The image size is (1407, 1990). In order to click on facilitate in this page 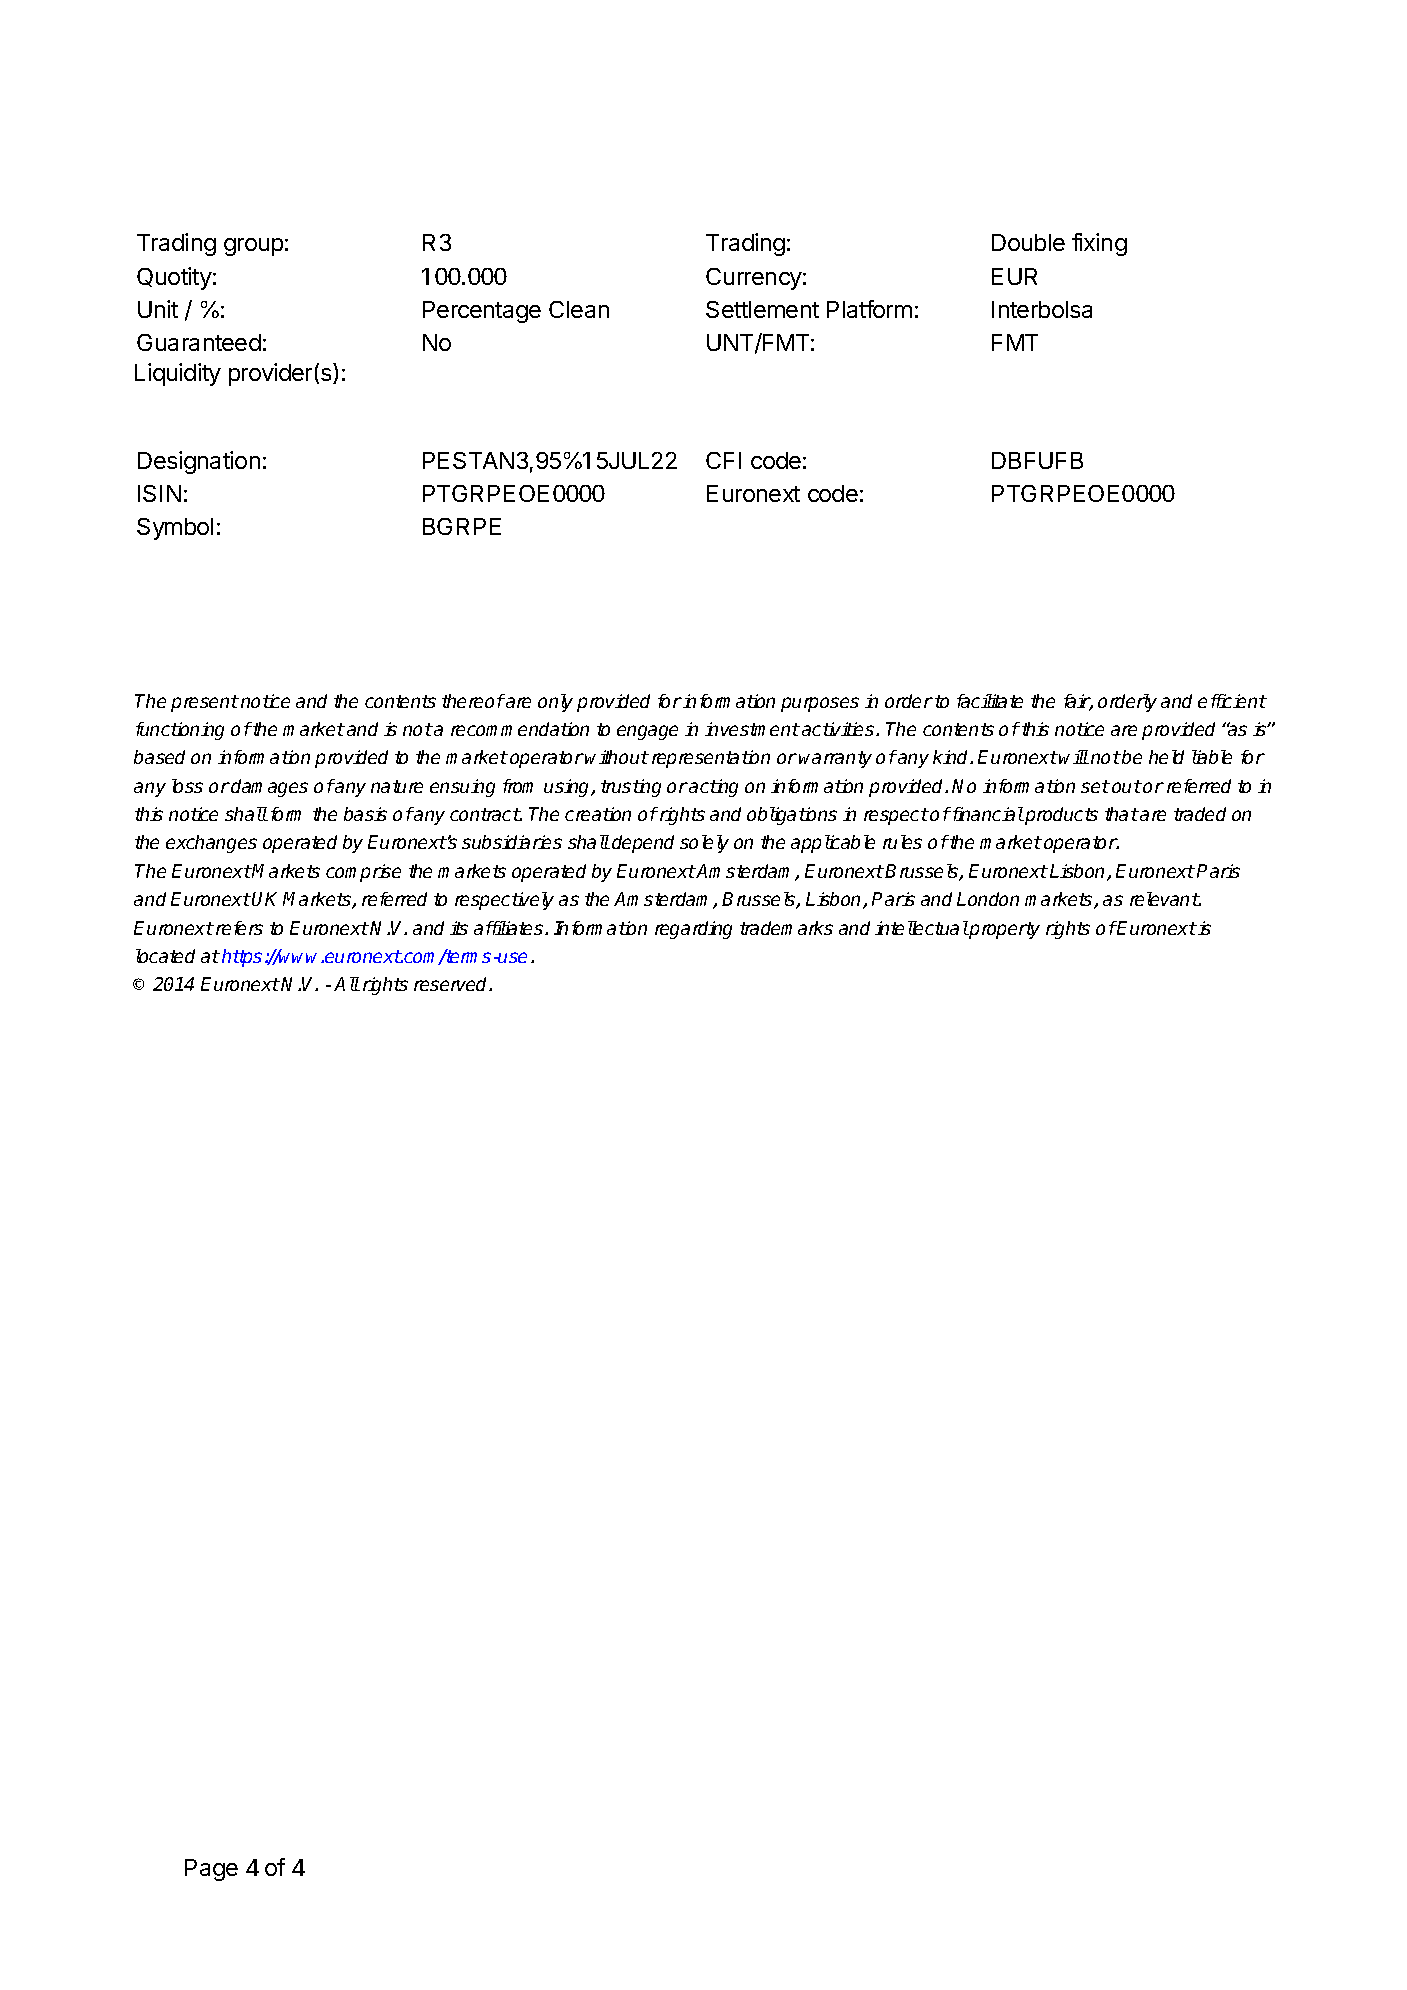, I will do `click(990, 701)`.
